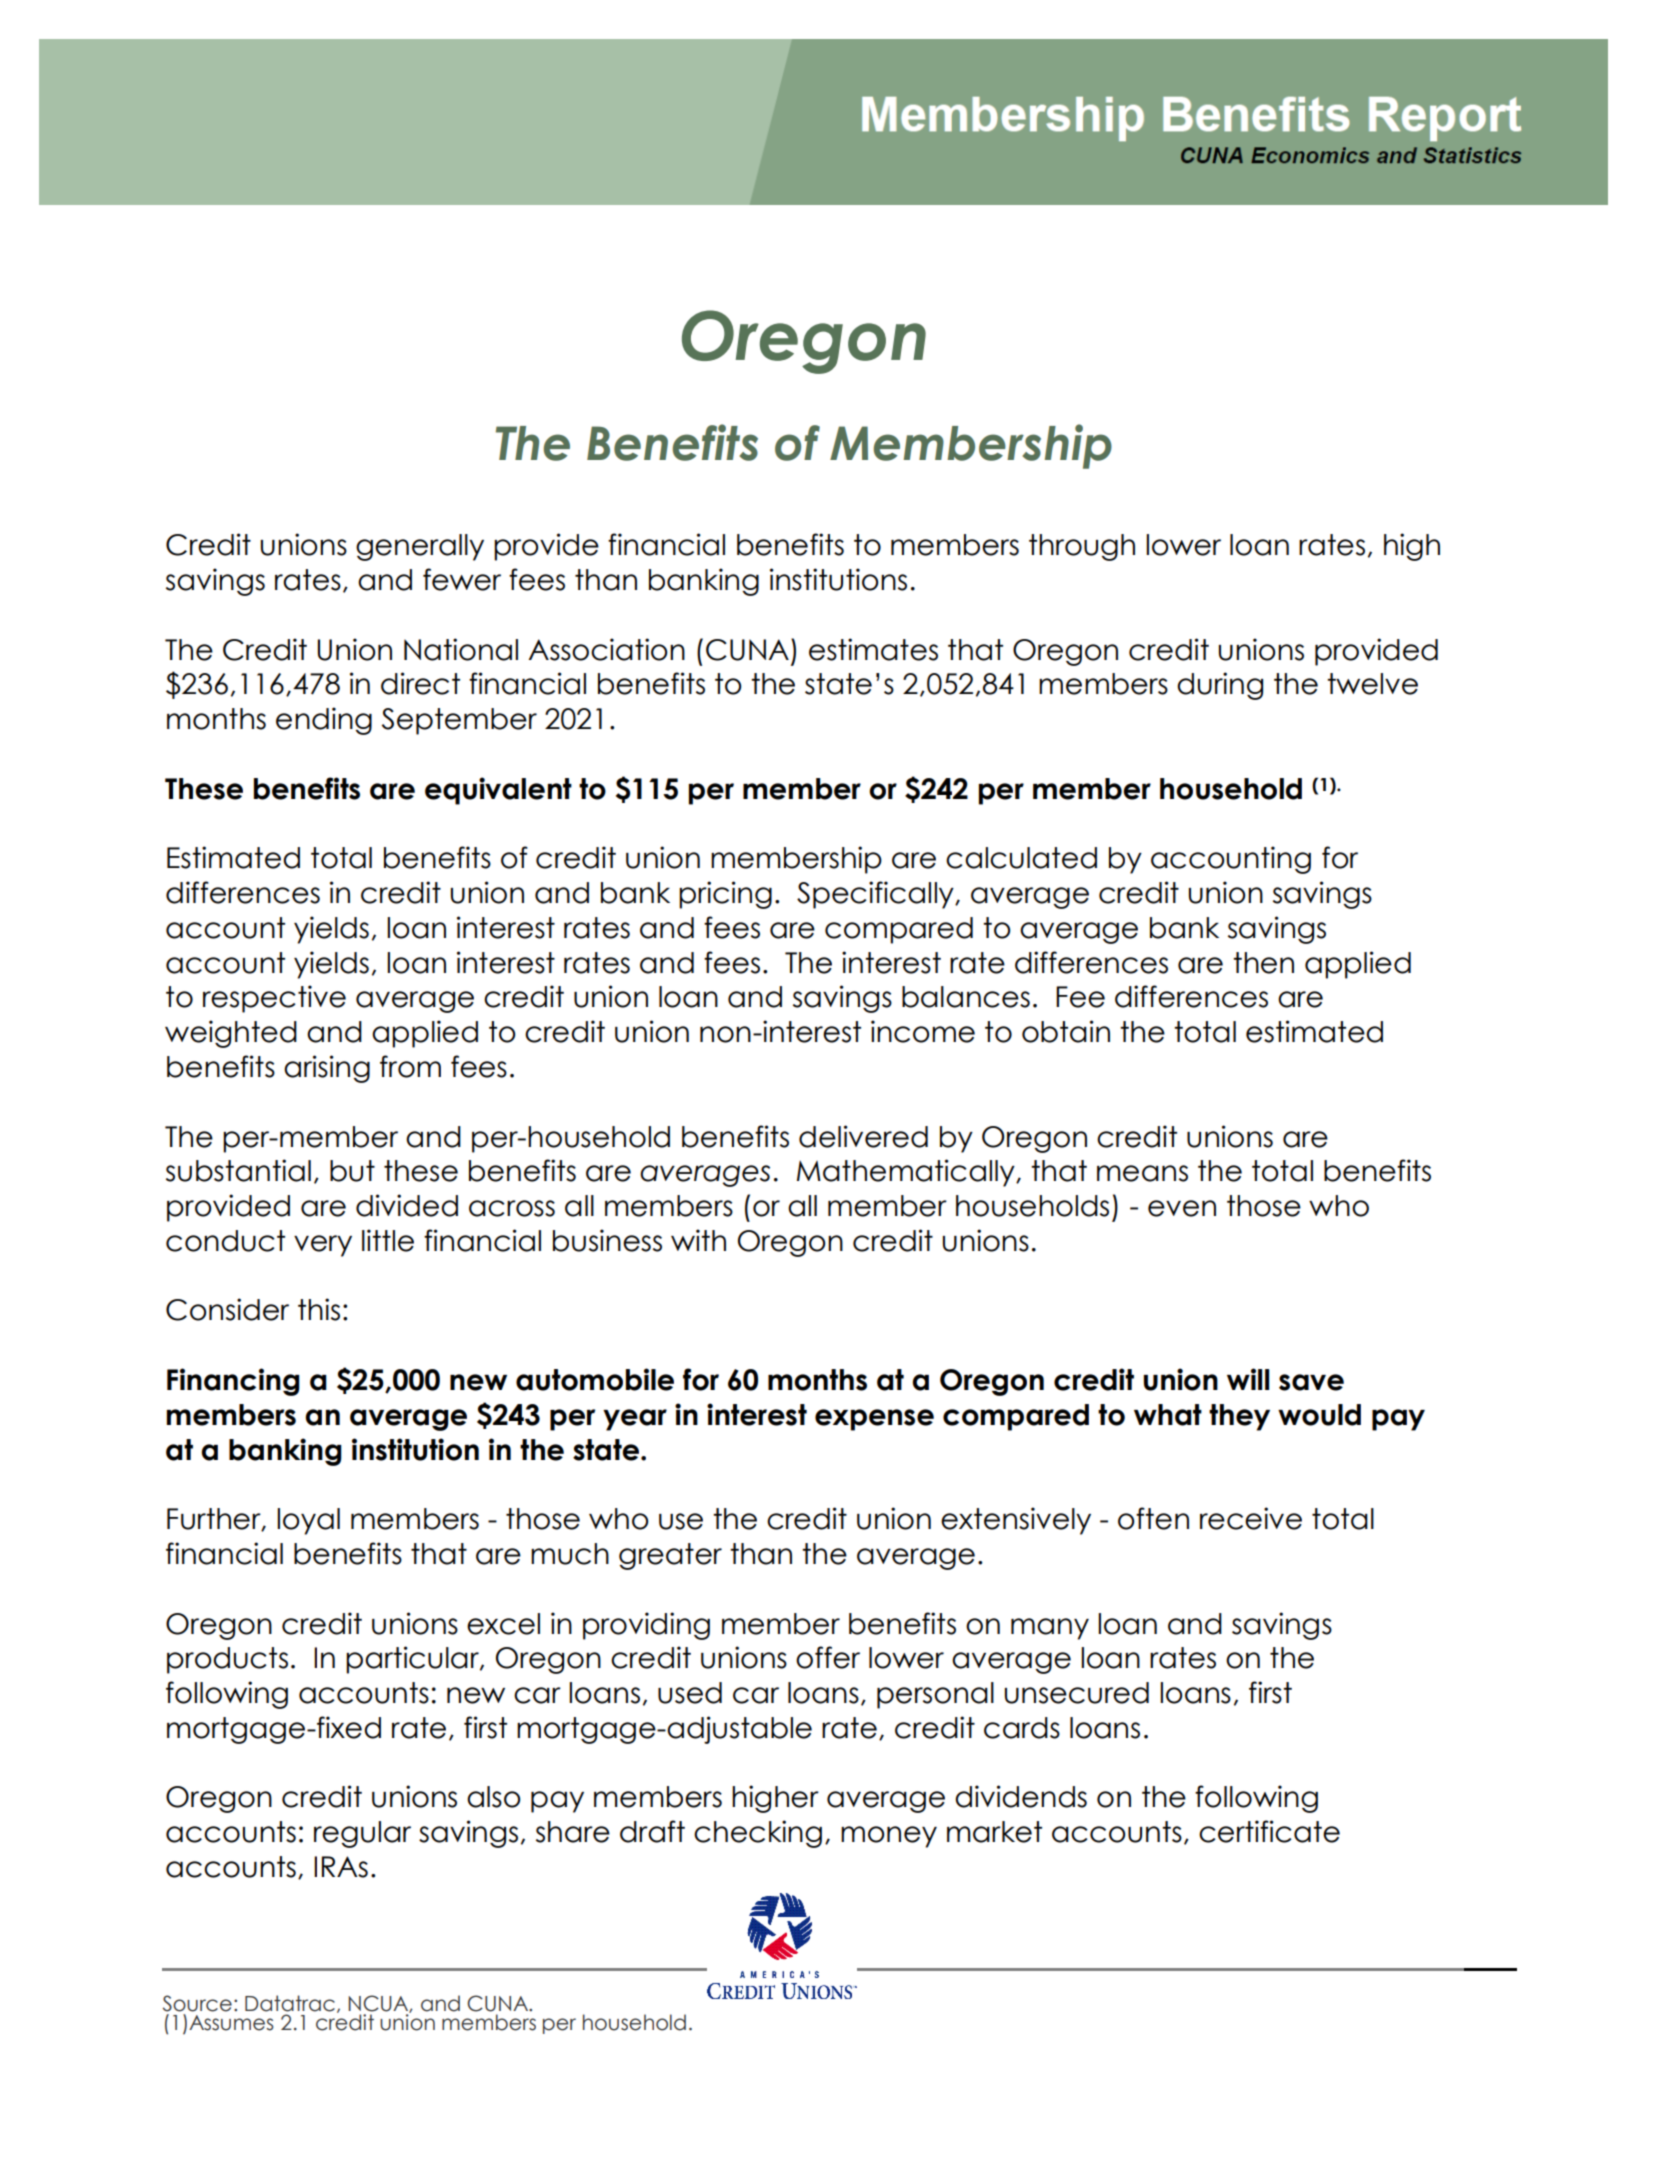 The height and width of the page is (2173, 1679). I want to click on arising, so click(327, 1069).
